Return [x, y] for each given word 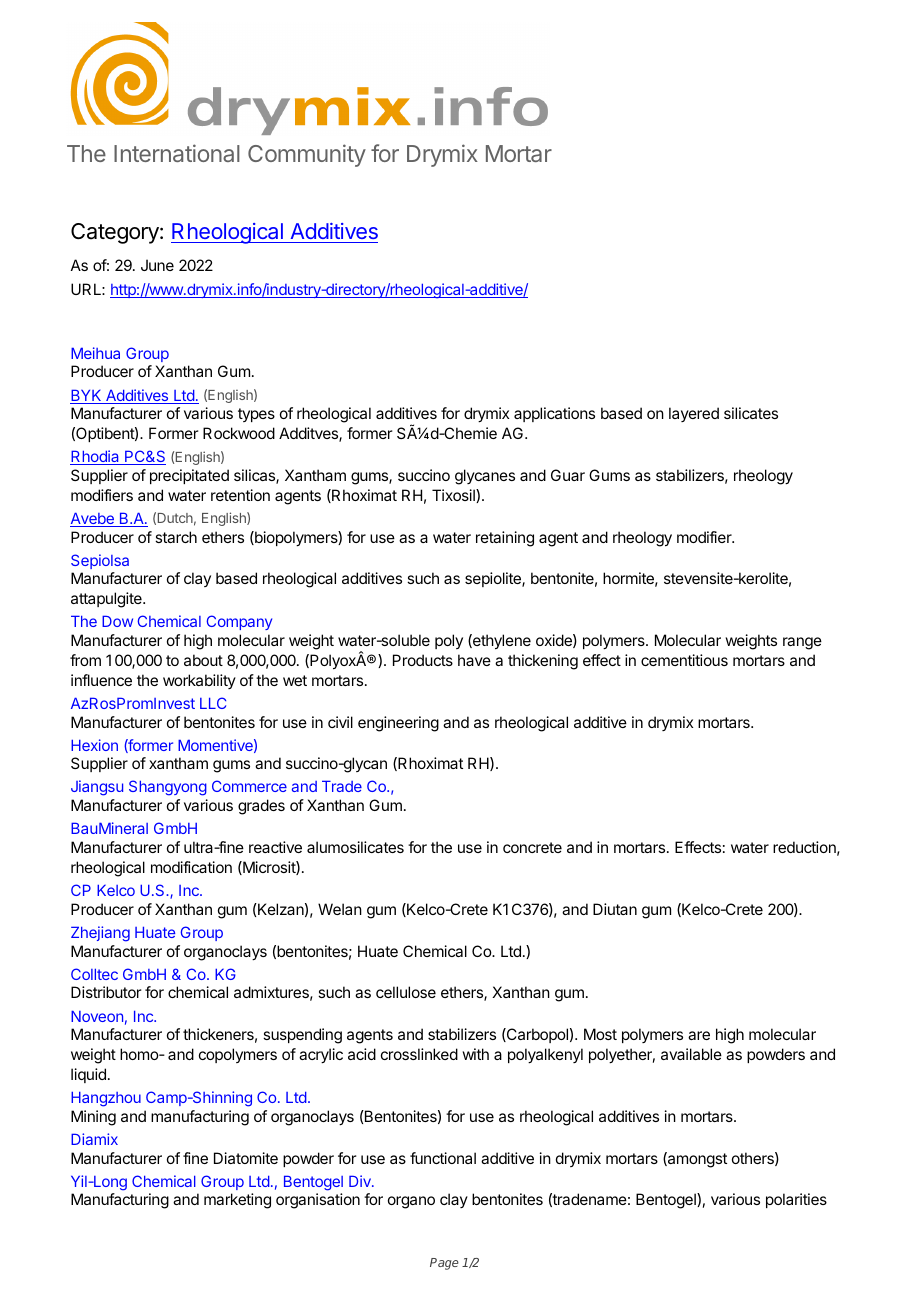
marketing [237, 1201]
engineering [398, 724]
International [177, 153]
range [802, 643]
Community [307, 155]
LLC [213, 703]
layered [694, 414]
